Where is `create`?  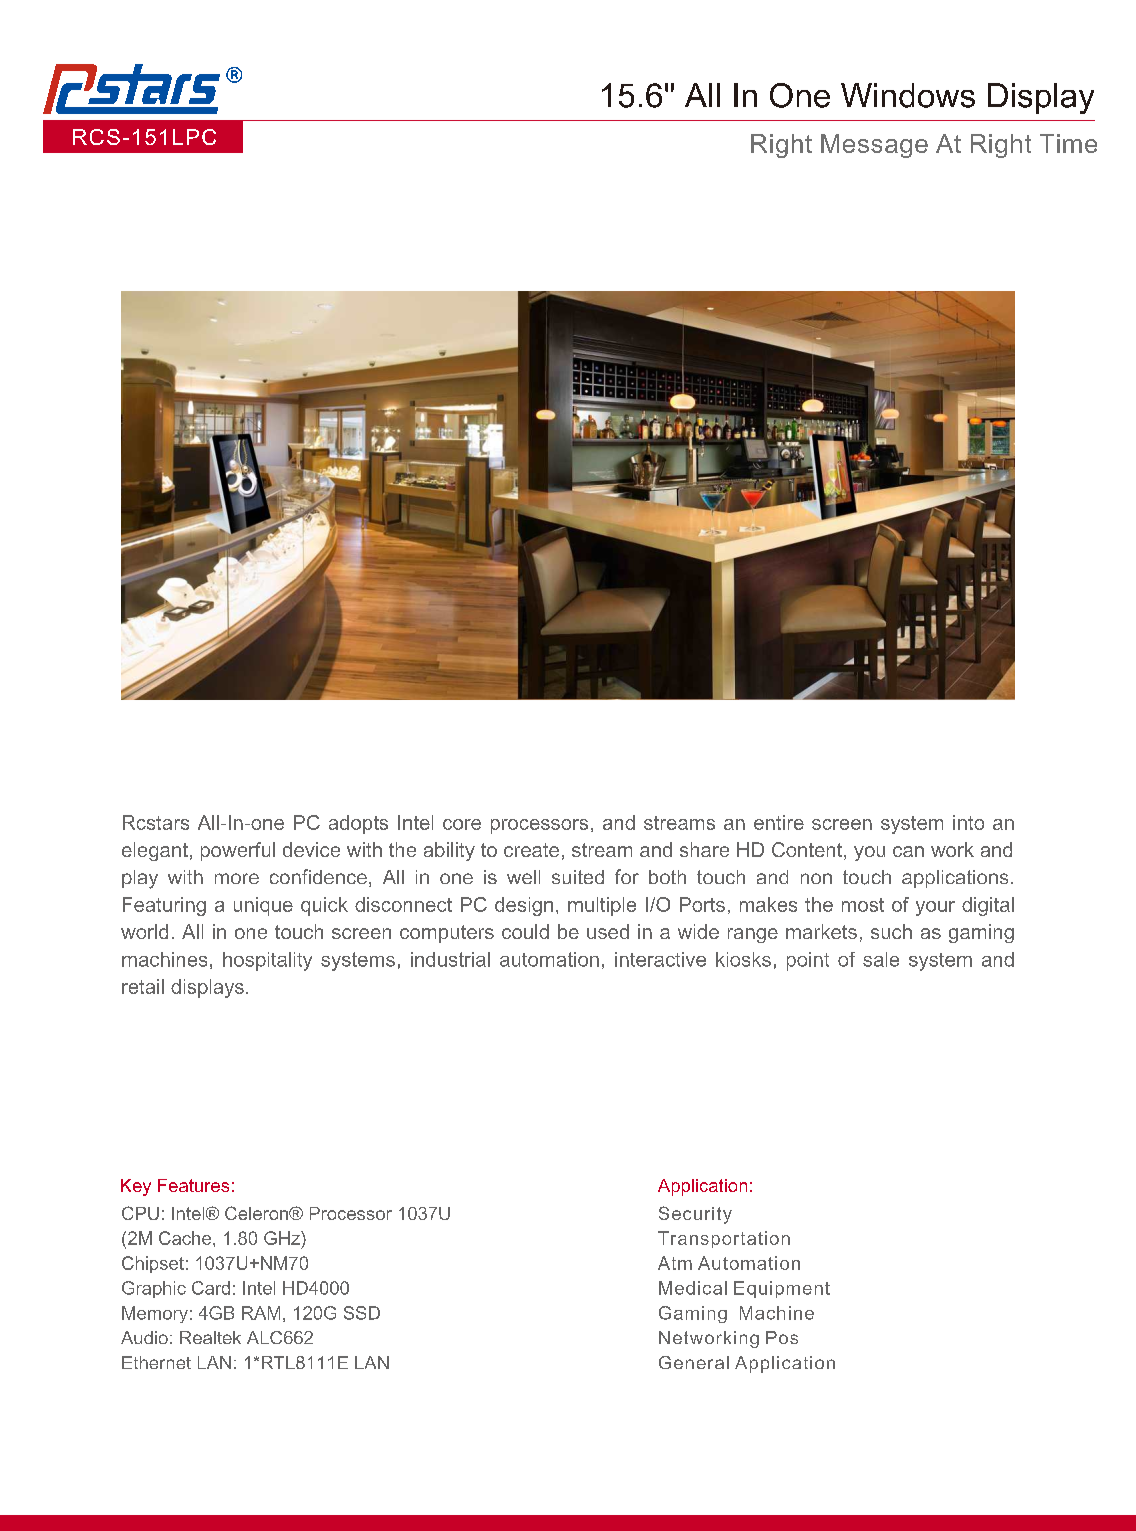
create is located at coordinates (531, 850).
